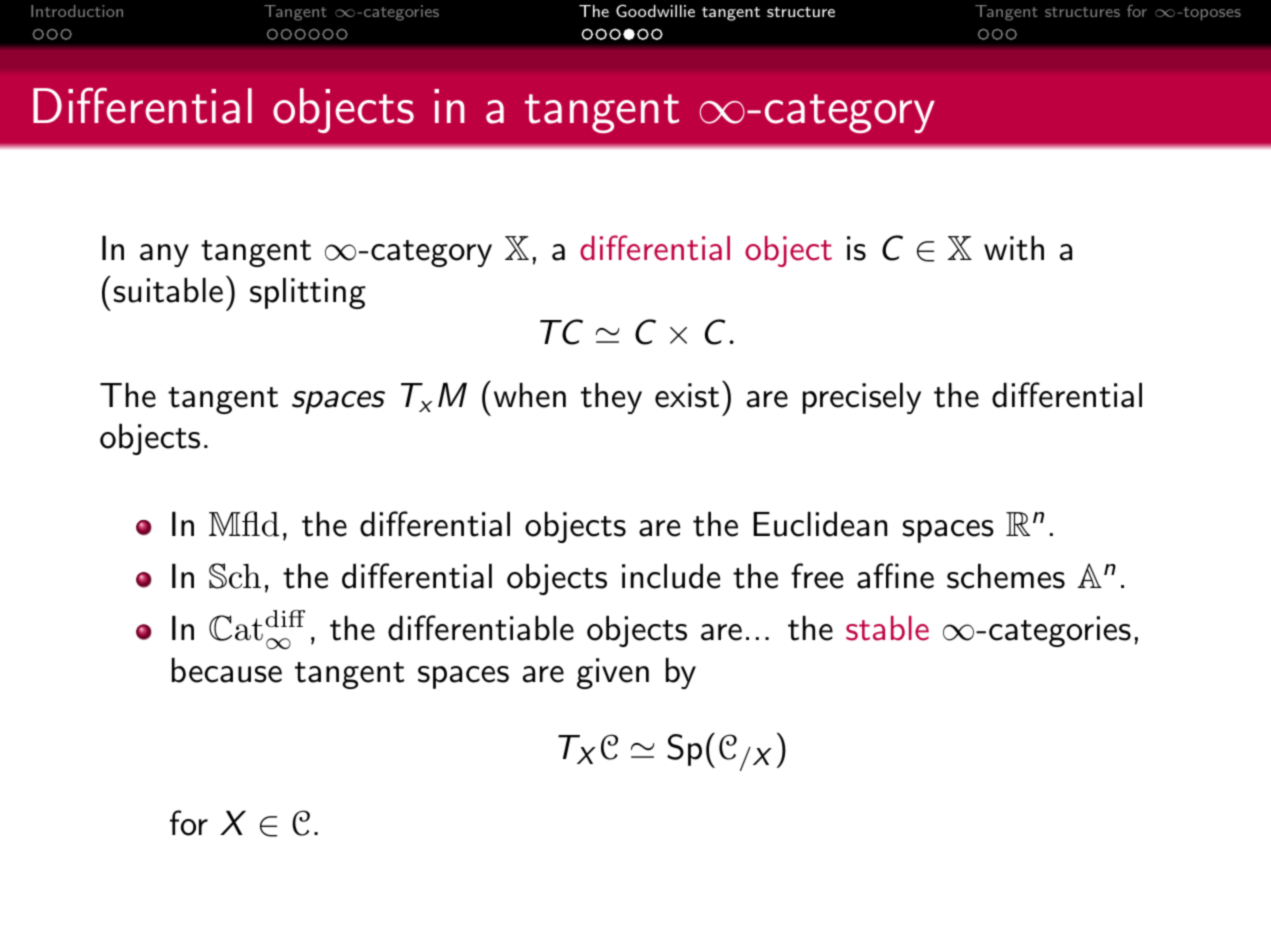 The image size is (1271, 952). I want to click on with, so click(1014, 248).
